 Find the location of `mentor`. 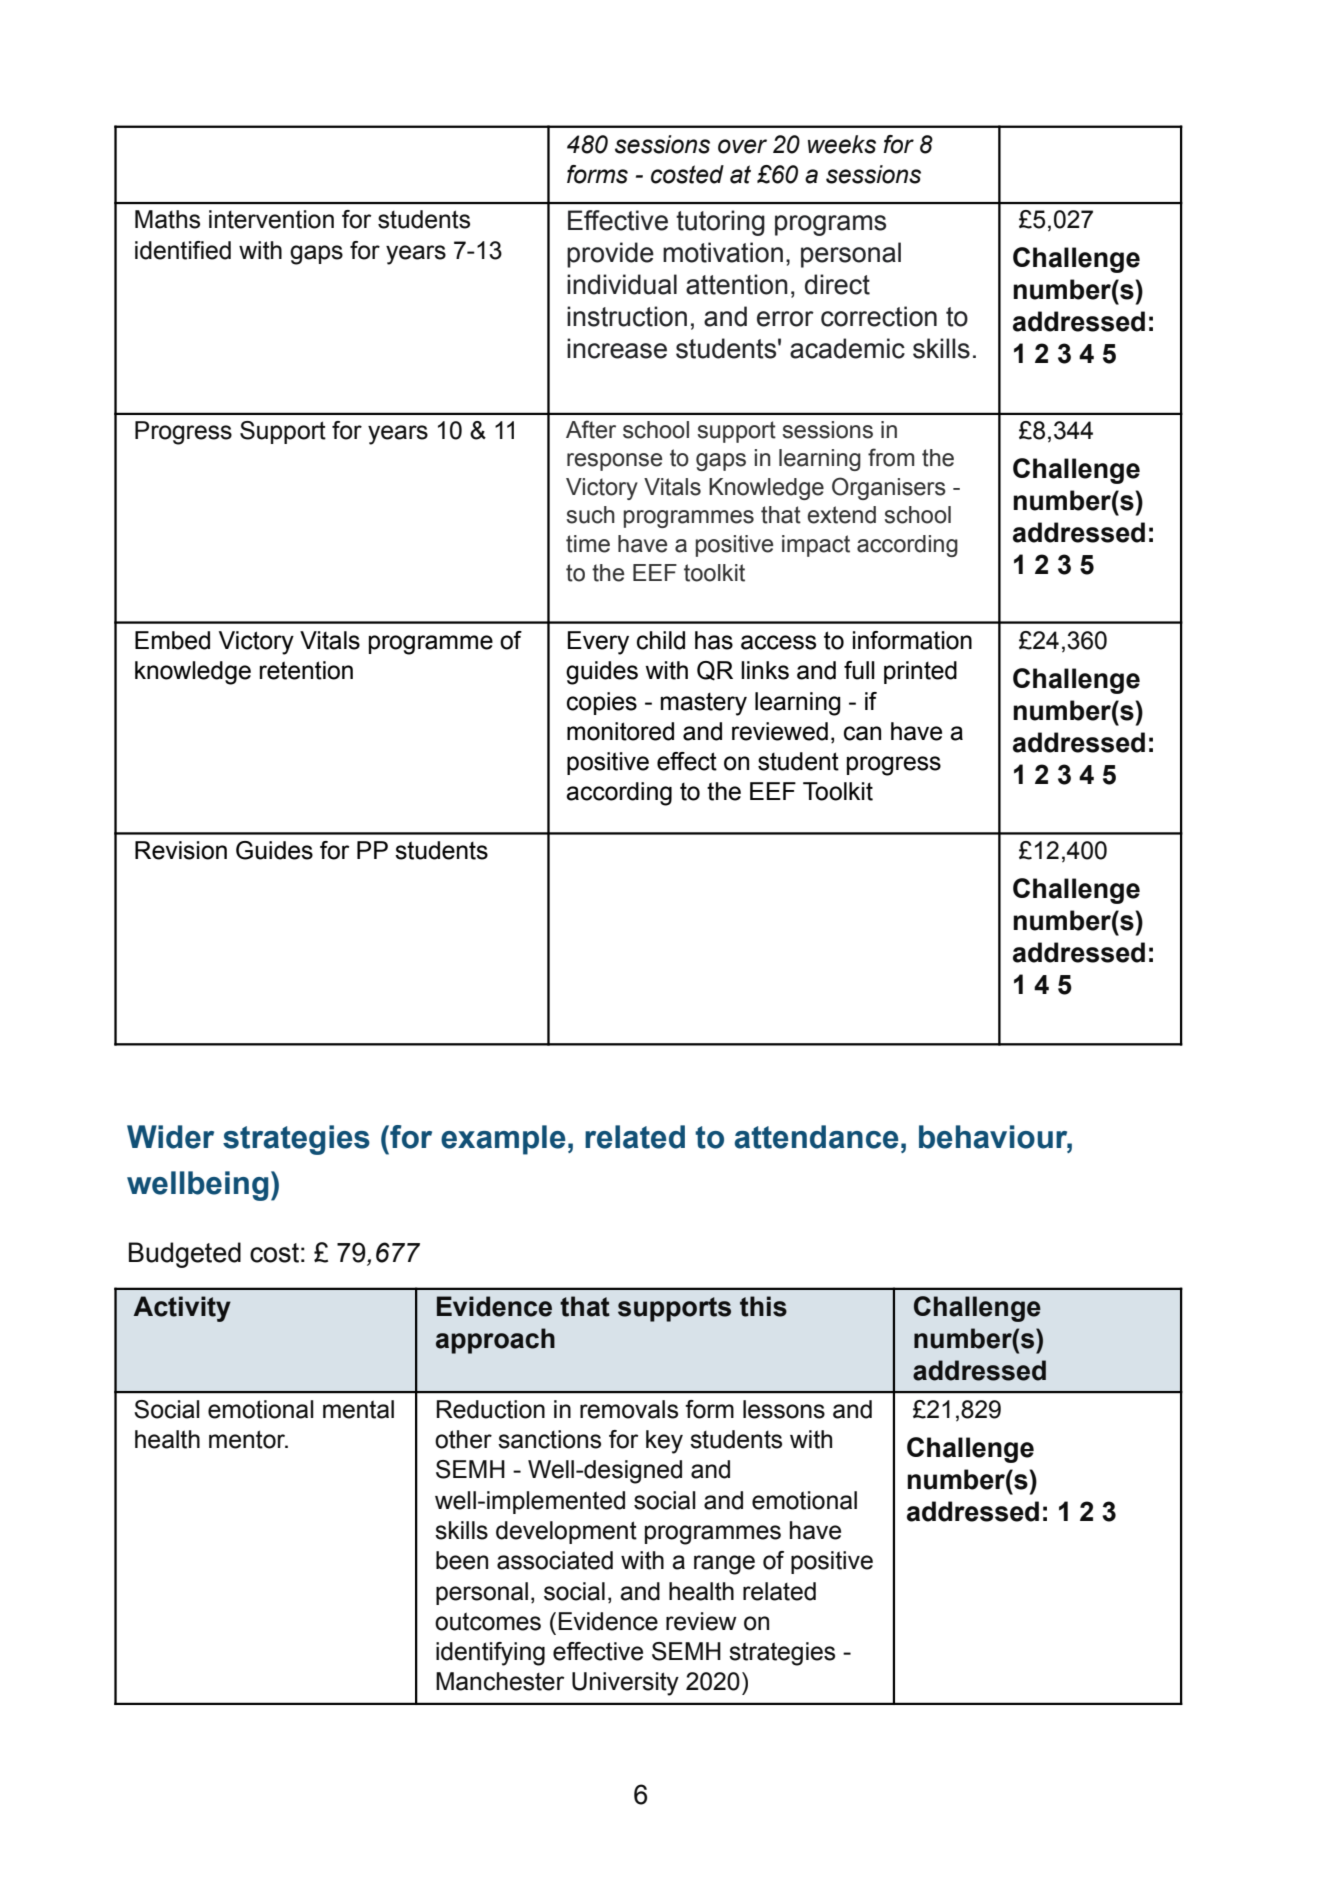

mentor is located at coordinates (248, 1439).
